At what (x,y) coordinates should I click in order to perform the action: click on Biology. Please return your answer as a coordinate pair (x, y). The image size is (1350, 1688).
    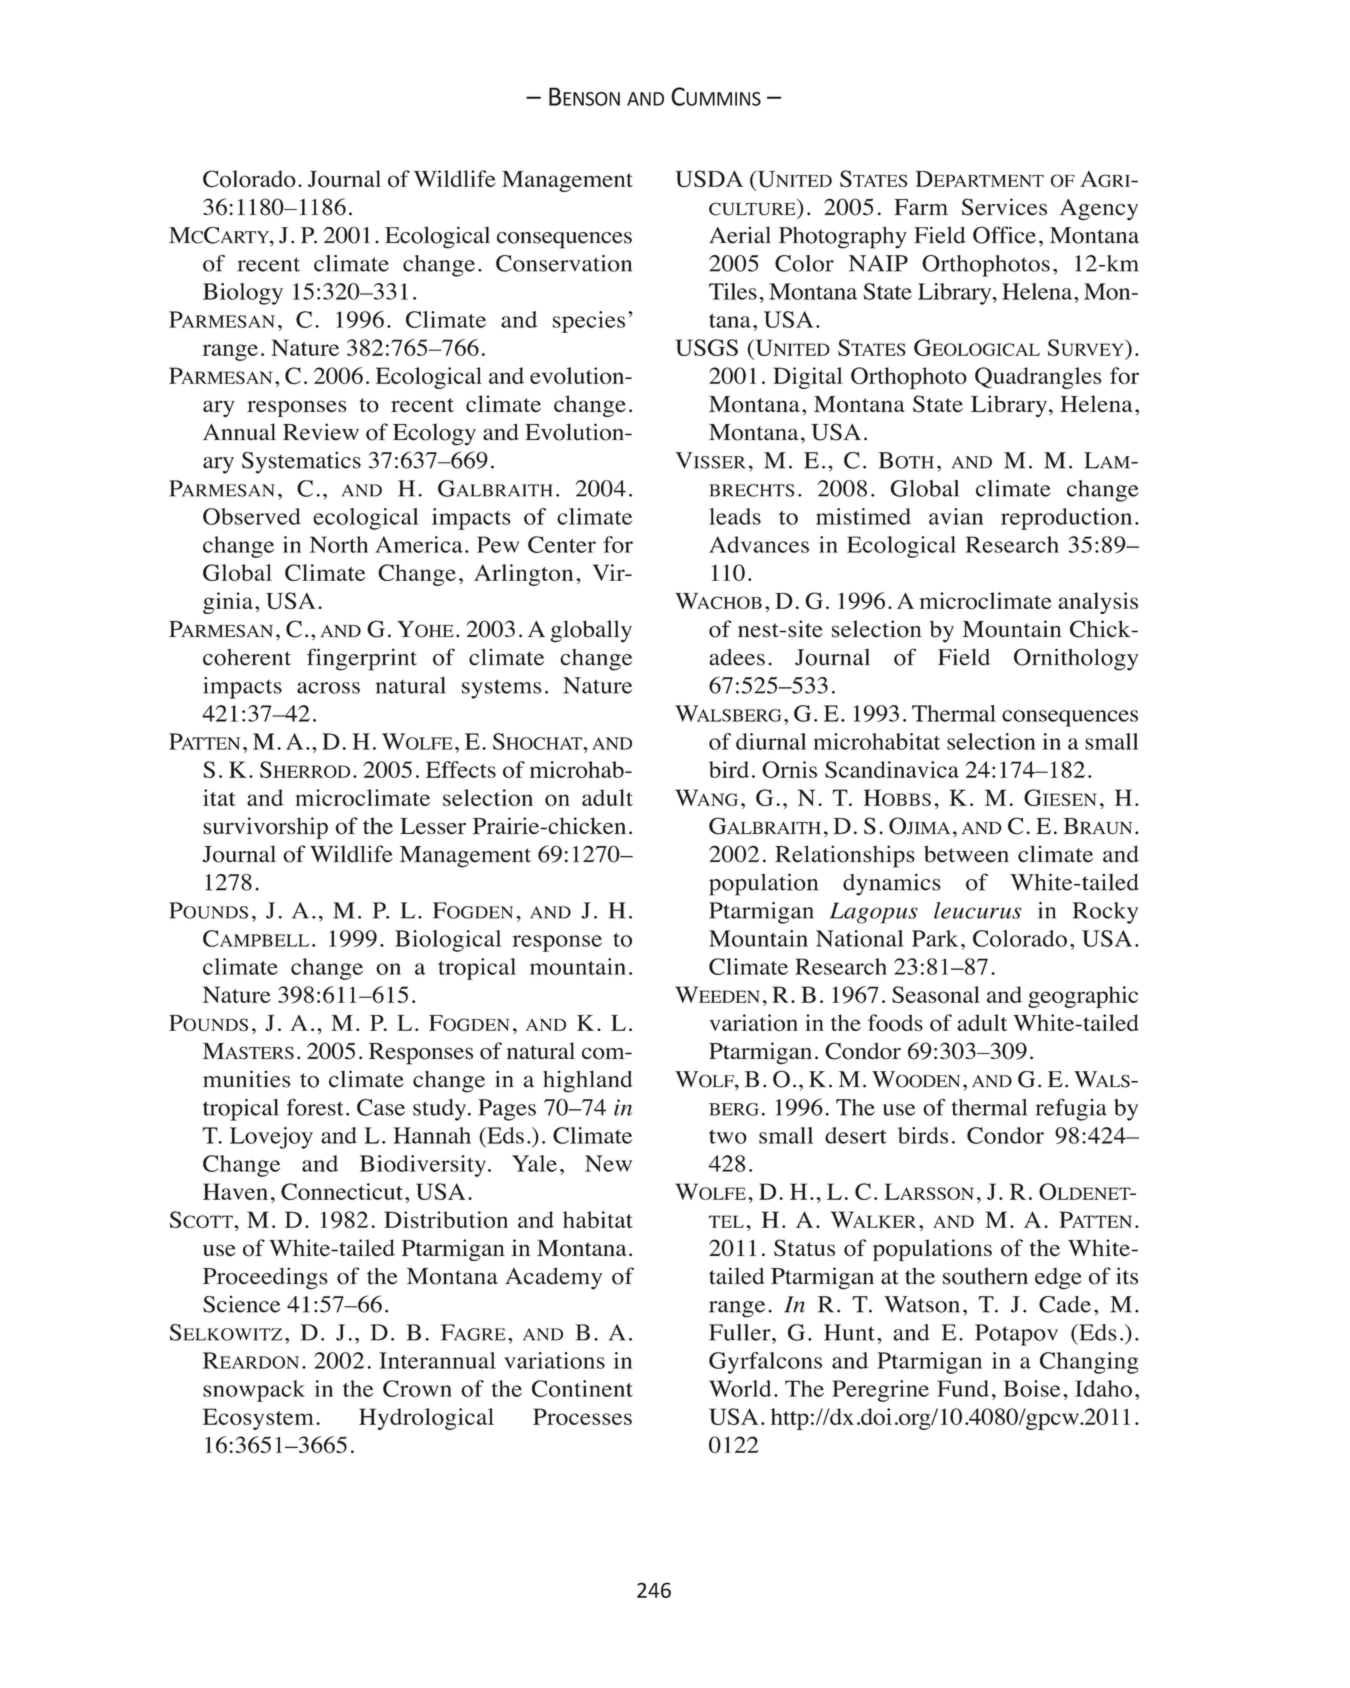
    Looking at the image, I should click on (243, 294).
